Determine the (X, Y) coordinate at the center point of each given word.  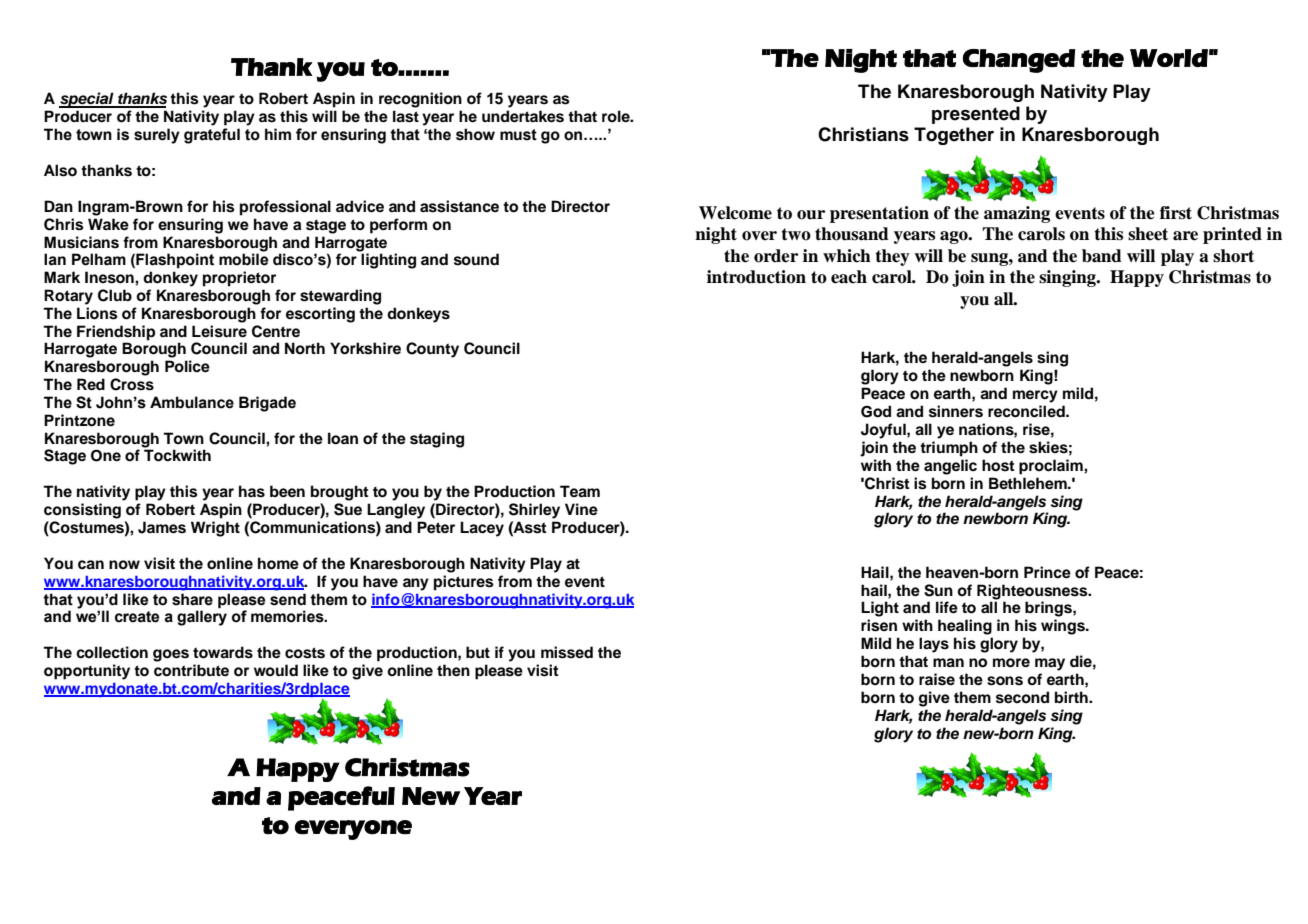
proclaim (1052, 467)
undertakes (523, 116)
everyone (353, 830)
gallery (202, 618)
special (87, 100)
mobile (243, 258)
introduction (756, 277)
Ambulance (192, 402)
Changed (1019, 61)
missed (567, 652)
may (1050, 664)
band (1102, 256)
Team (580, 491)
